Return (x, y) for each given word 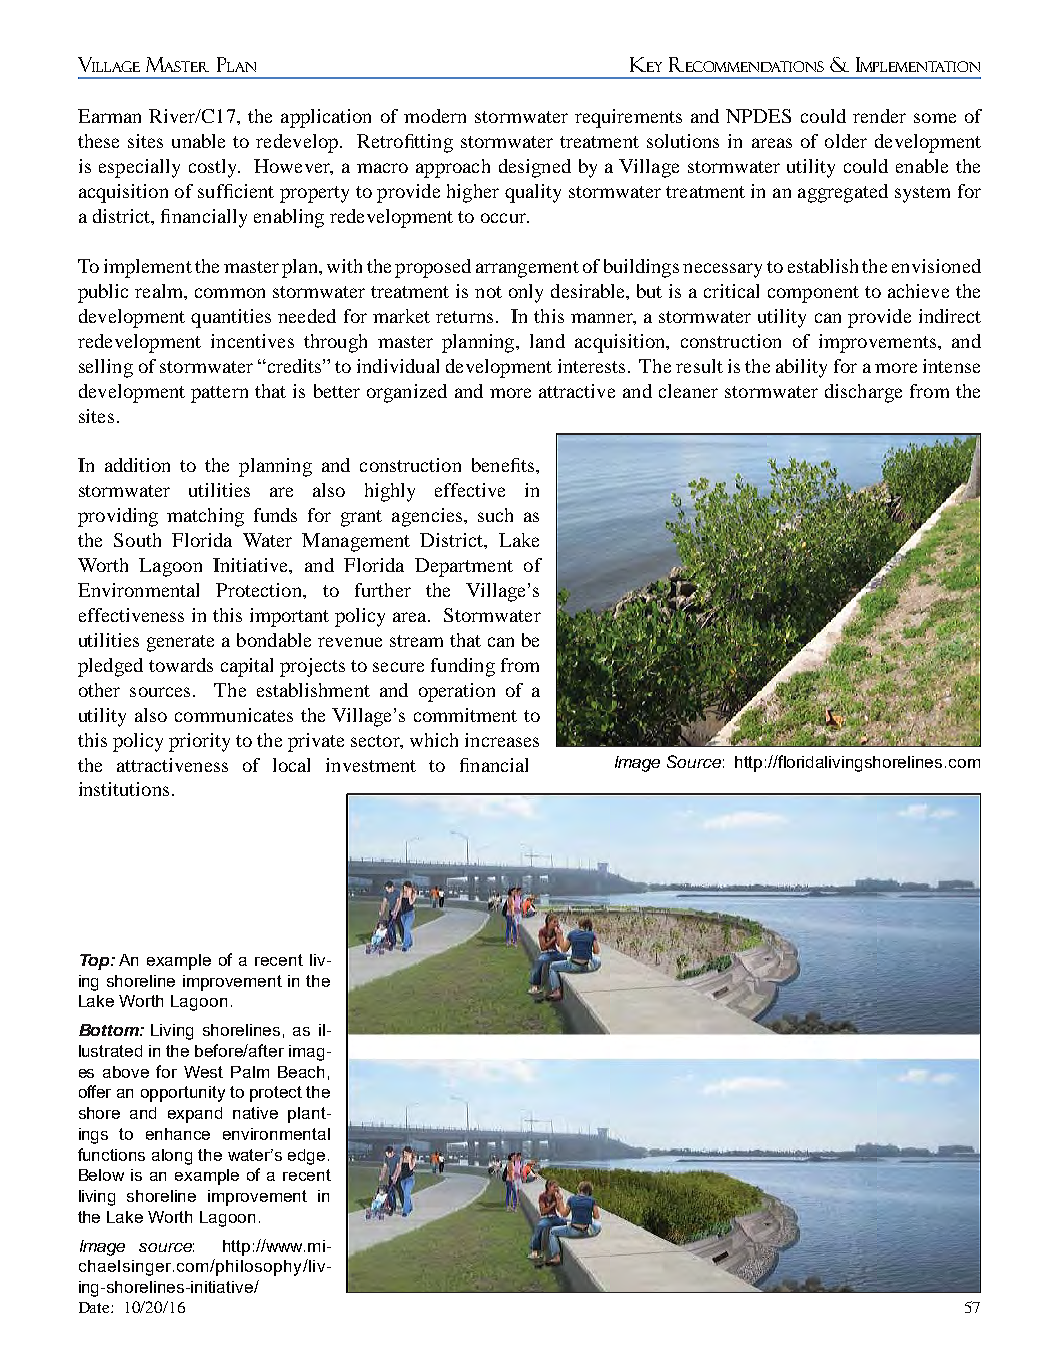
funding (463, 667)
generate (180, 643)
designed (535, 168)
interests (591, 366)
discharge (863, 393)
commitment (465, 715)
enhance (178, 1134)
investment (371, 765)
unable (198, 141)
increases (502, 740)
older (846, 141)
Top (96, 962)
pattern (219, 394)
